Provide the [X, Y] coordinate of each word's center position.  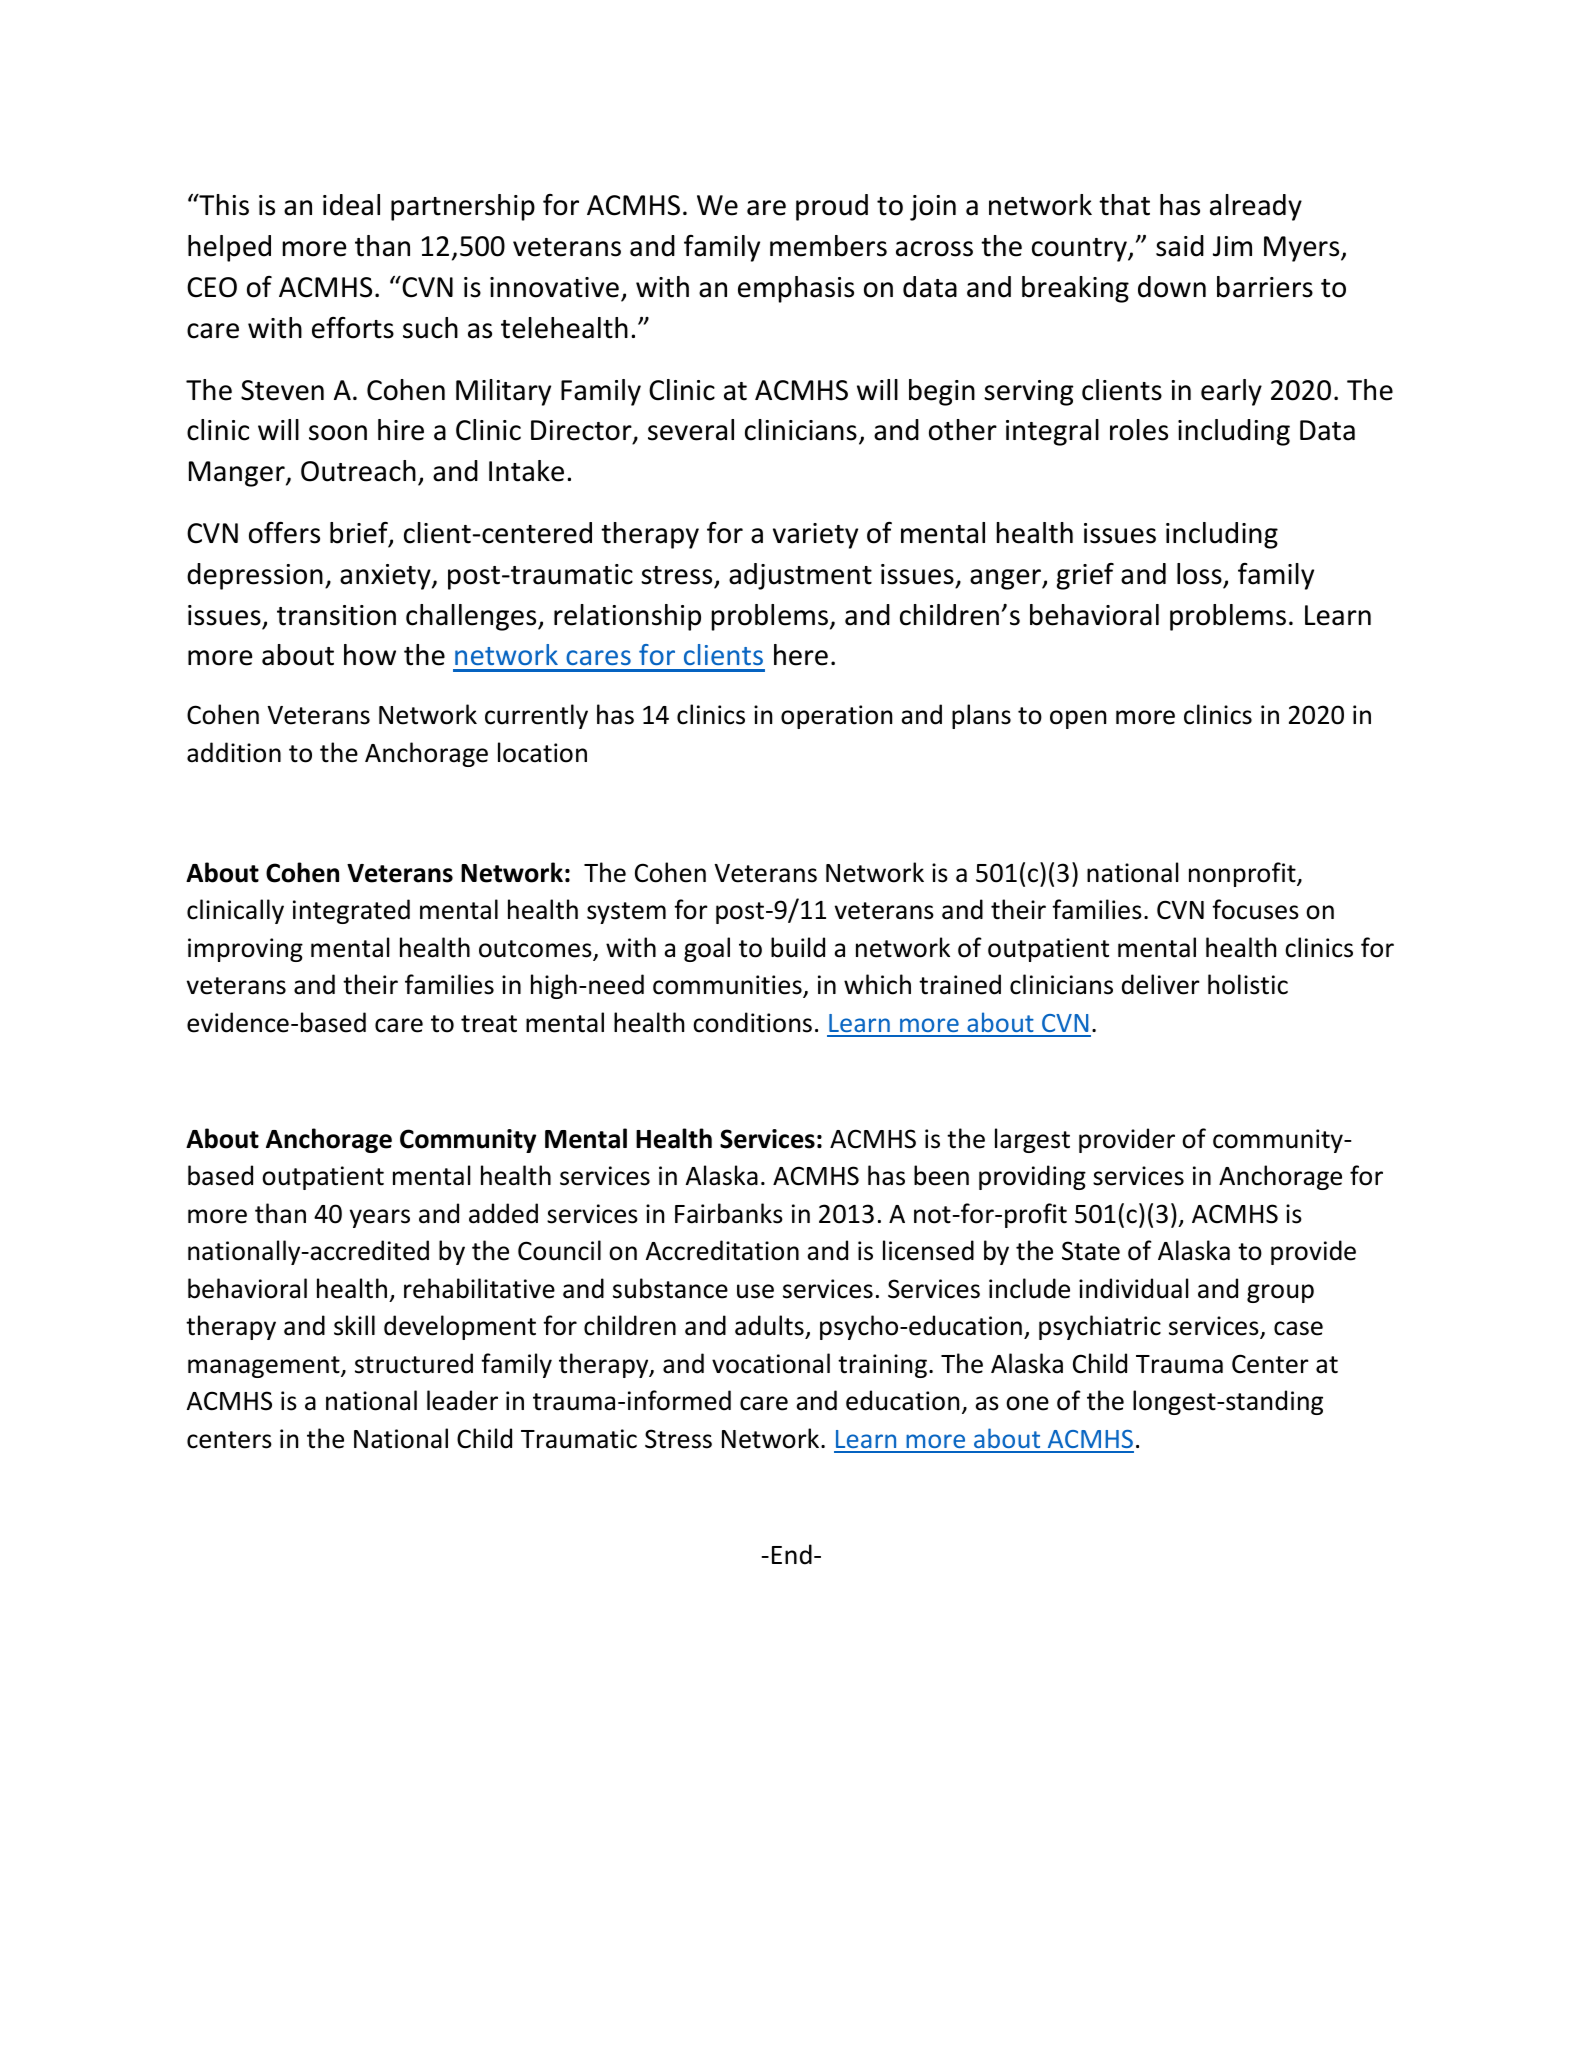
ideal [351, 205]
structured [414, 1363]
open [1078, 719]
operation [836, 717]
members [828, 246]
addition [234, 752]
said [1180, 246]
